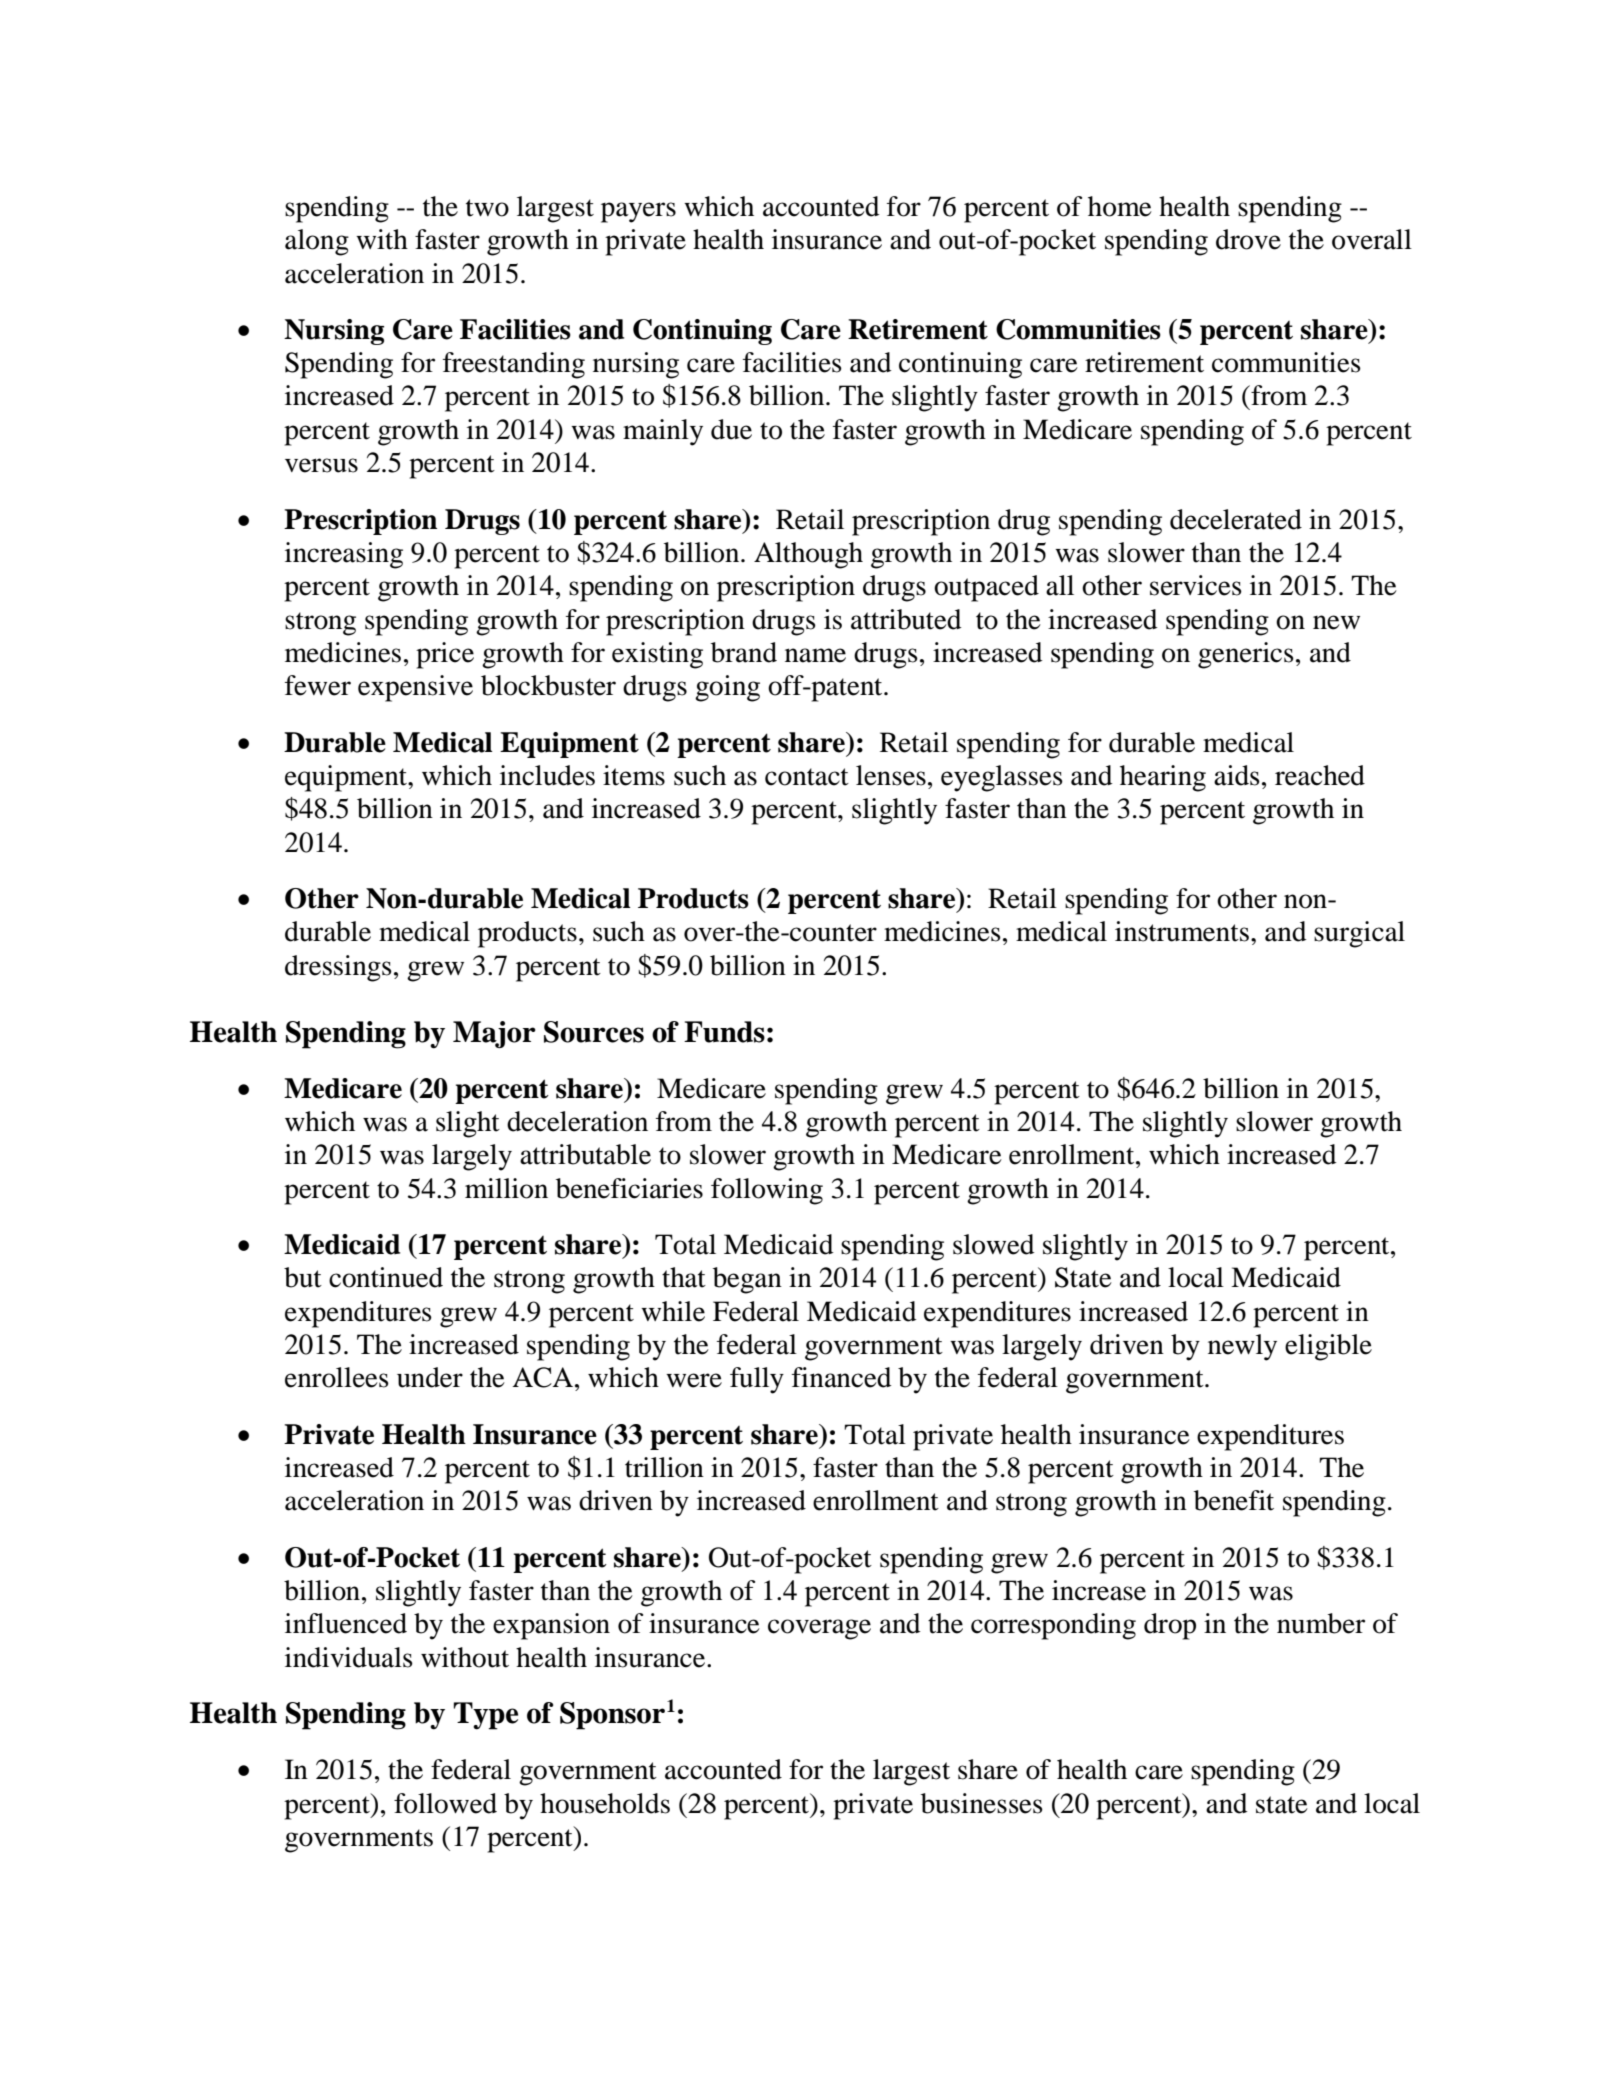 This screenshot has height=2086, width=1612. I want to click on aids, so click(1237, 775).
